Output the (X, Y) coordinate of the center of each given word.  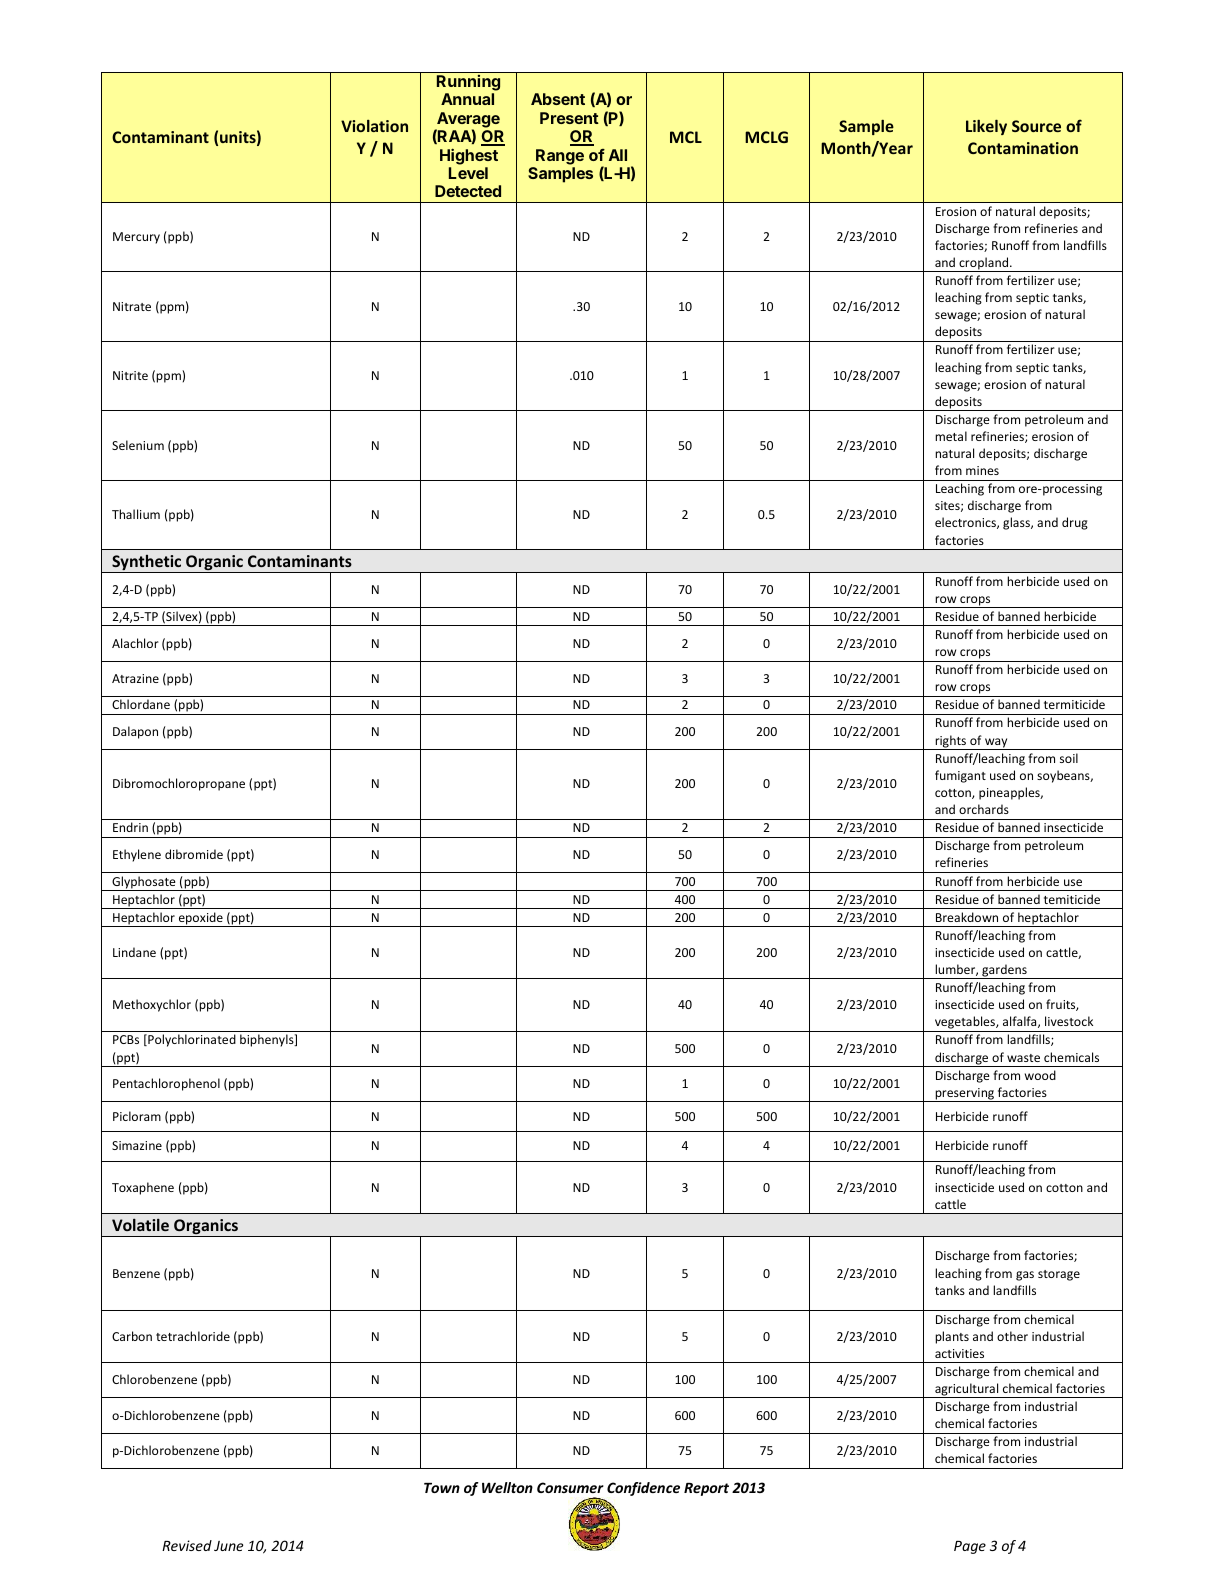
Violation (374, 126)
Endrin (130, 827)
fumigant (960, 776)
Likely (986, 127)
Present (569, 118)
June (228, 1546)
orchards (984, 809)
